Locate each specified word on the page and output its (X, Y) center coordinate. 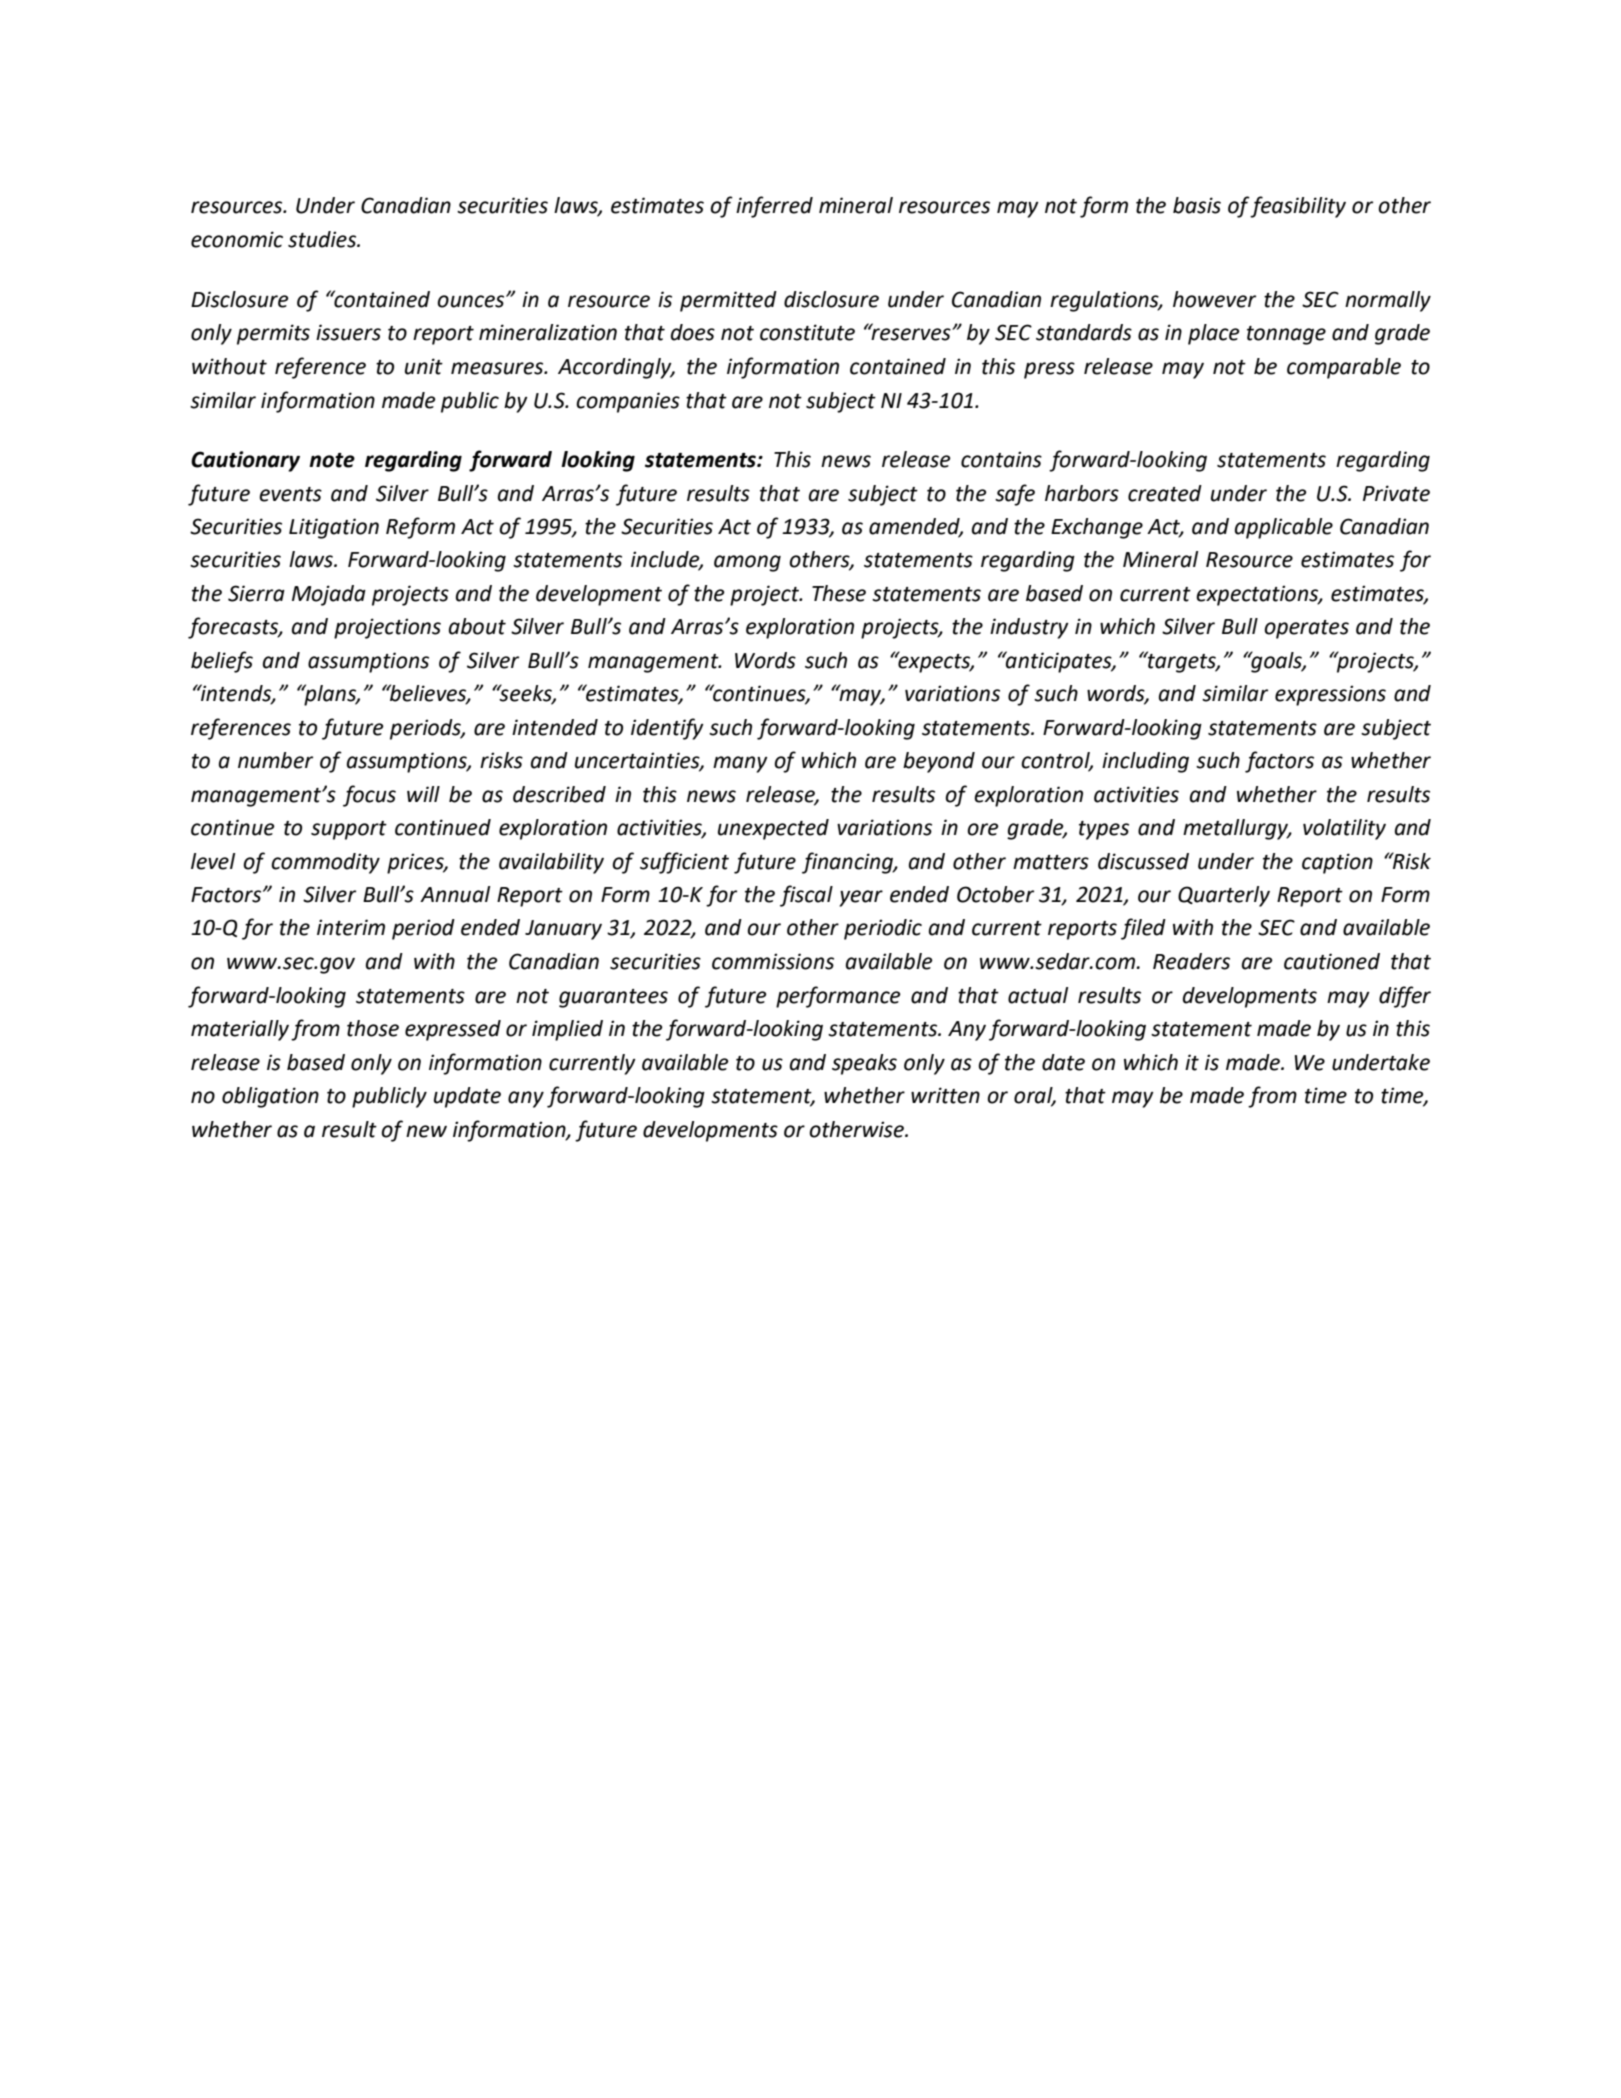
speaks (864, 1064)
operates (1306, 629)
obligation (270, 1097)
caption (1337, 863)
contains (1001, 459)
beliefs (222, 662)
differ (1405, 997)
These (839, 593)
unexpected (773, 829)
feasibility (1298, 207)
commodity (325, 863)
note (332, 460)
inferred (774, 207)
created (1165, 493)
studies (323, 239)
